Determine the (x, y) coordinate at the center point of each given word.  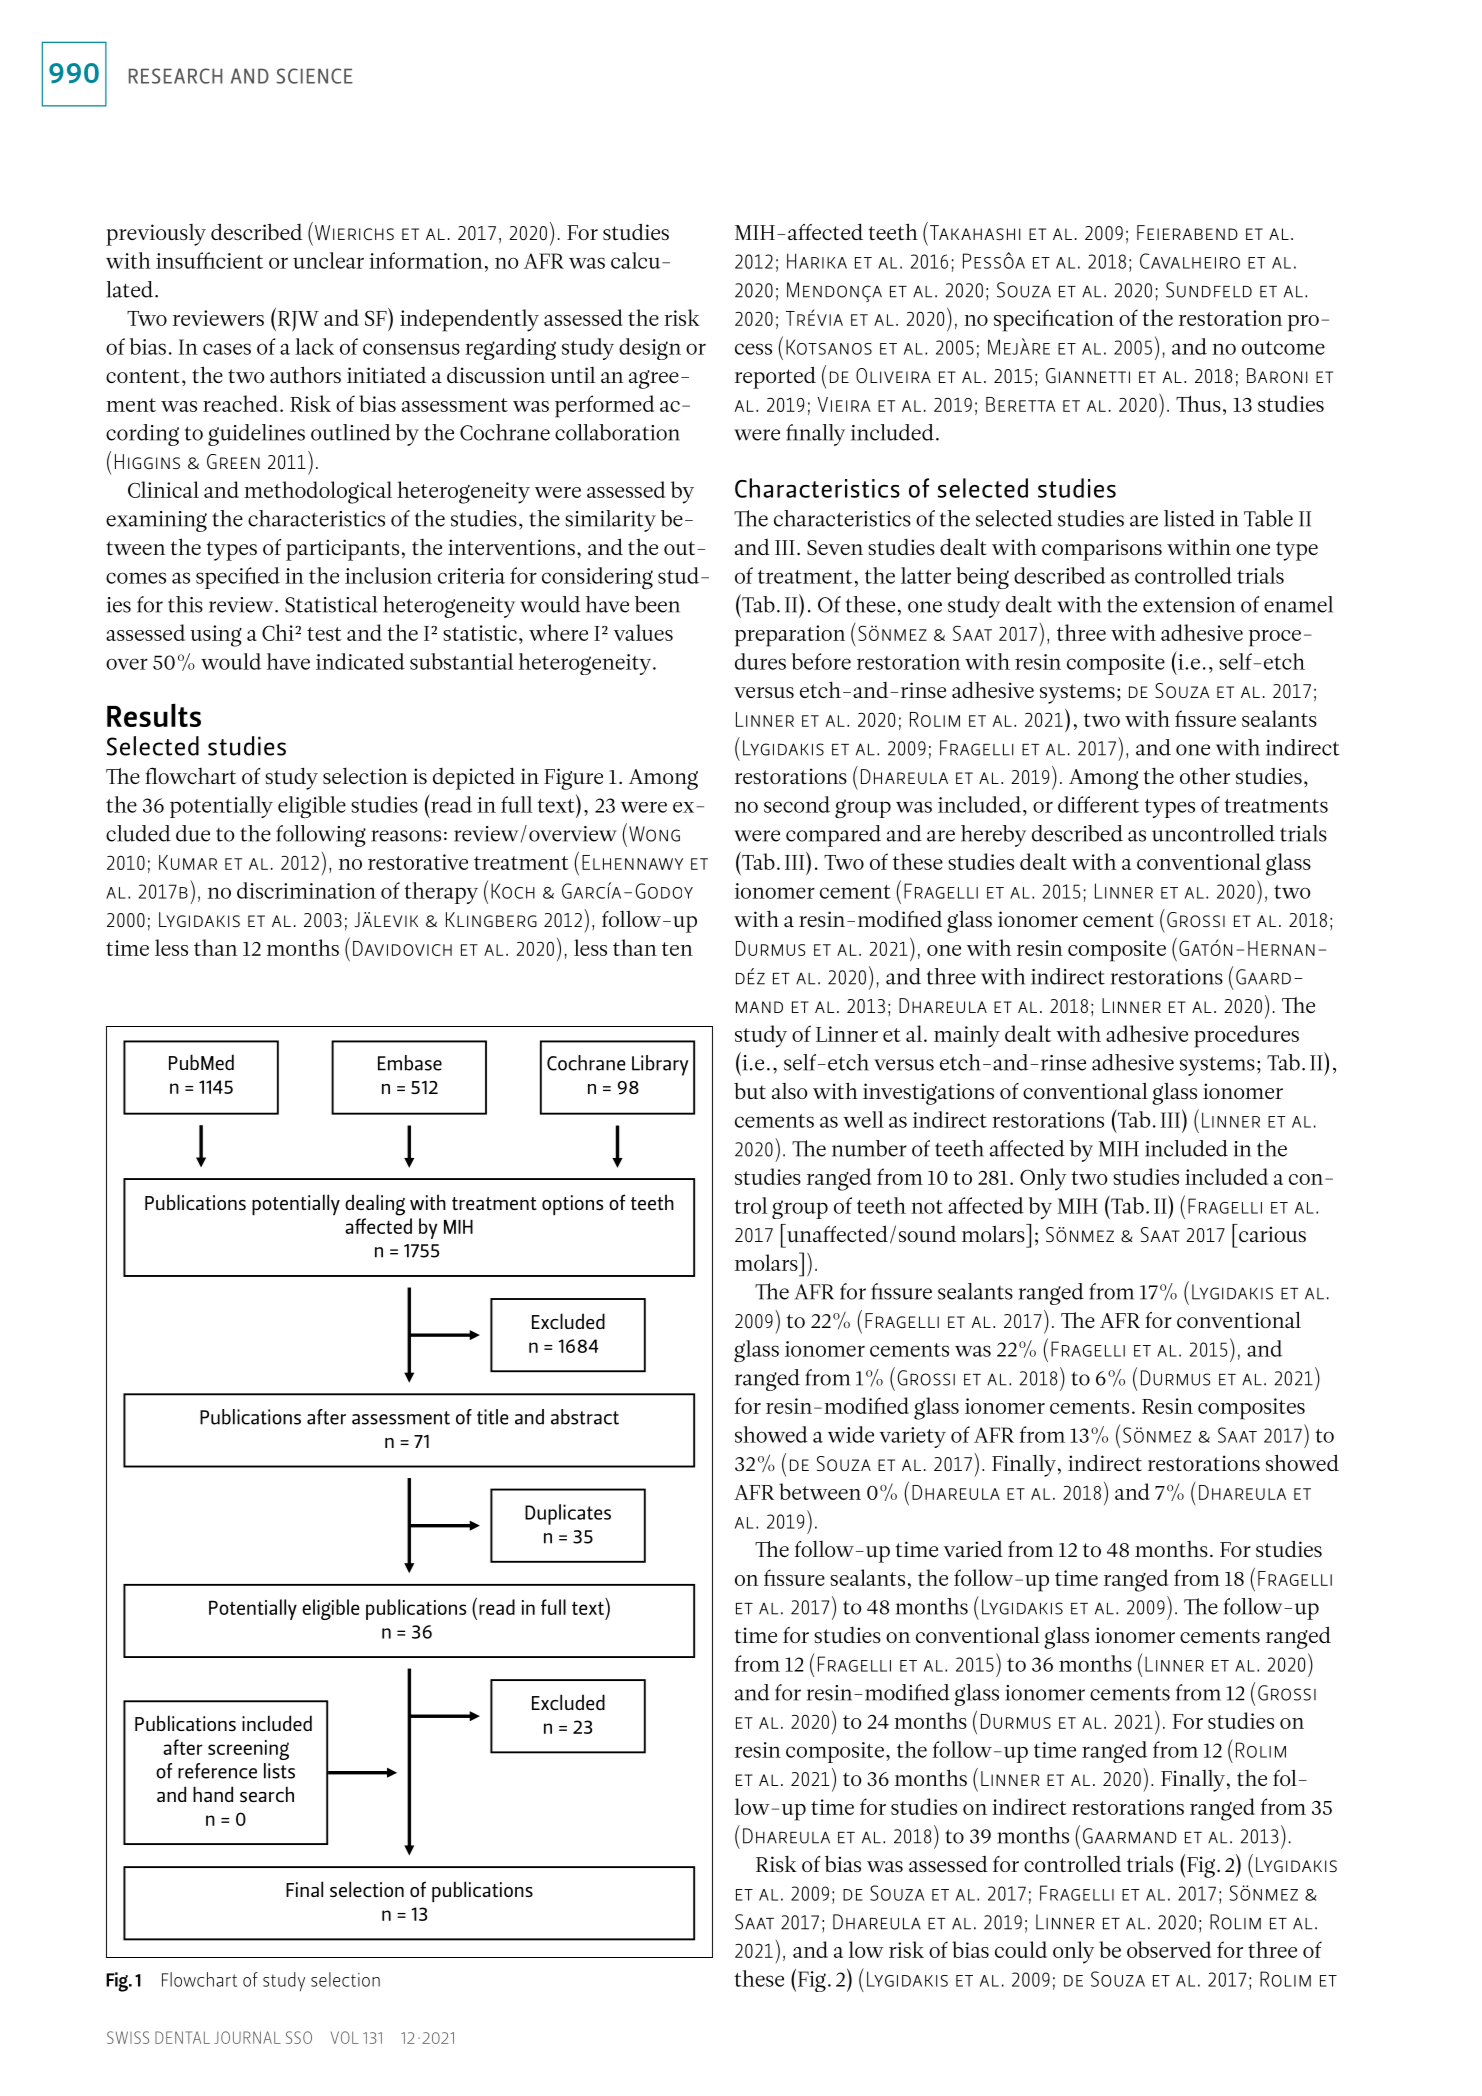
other (1205, 775)
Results (154, 715)
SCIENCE (315, 76)
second (797, 804)
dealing (375, 1205)
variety (912, 1437)
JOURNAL (247, 2037)
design (650, 349)
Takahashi (975, 232)
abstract (585, 1417)
